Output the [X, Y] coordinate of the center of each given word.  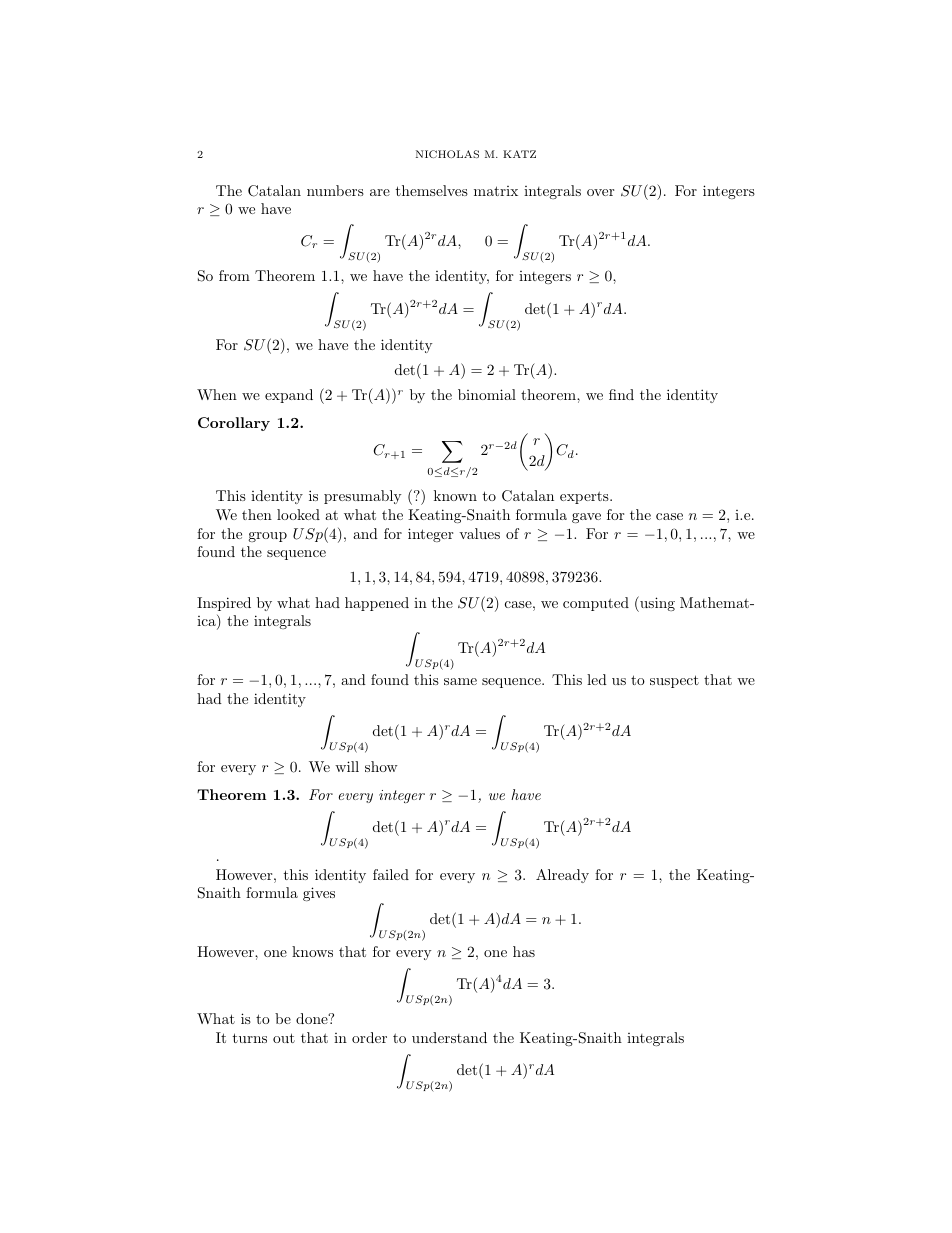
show [381, 766]
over [600, 192]
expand [289, 396]
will [347, 766]
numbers [335, 190]
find [621, 394]
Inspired [224, 604]
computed [596, 604]
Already [562, 876]
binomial [487, 394]
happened [377, 604]
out [284, 1038]
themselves [431, 190]
